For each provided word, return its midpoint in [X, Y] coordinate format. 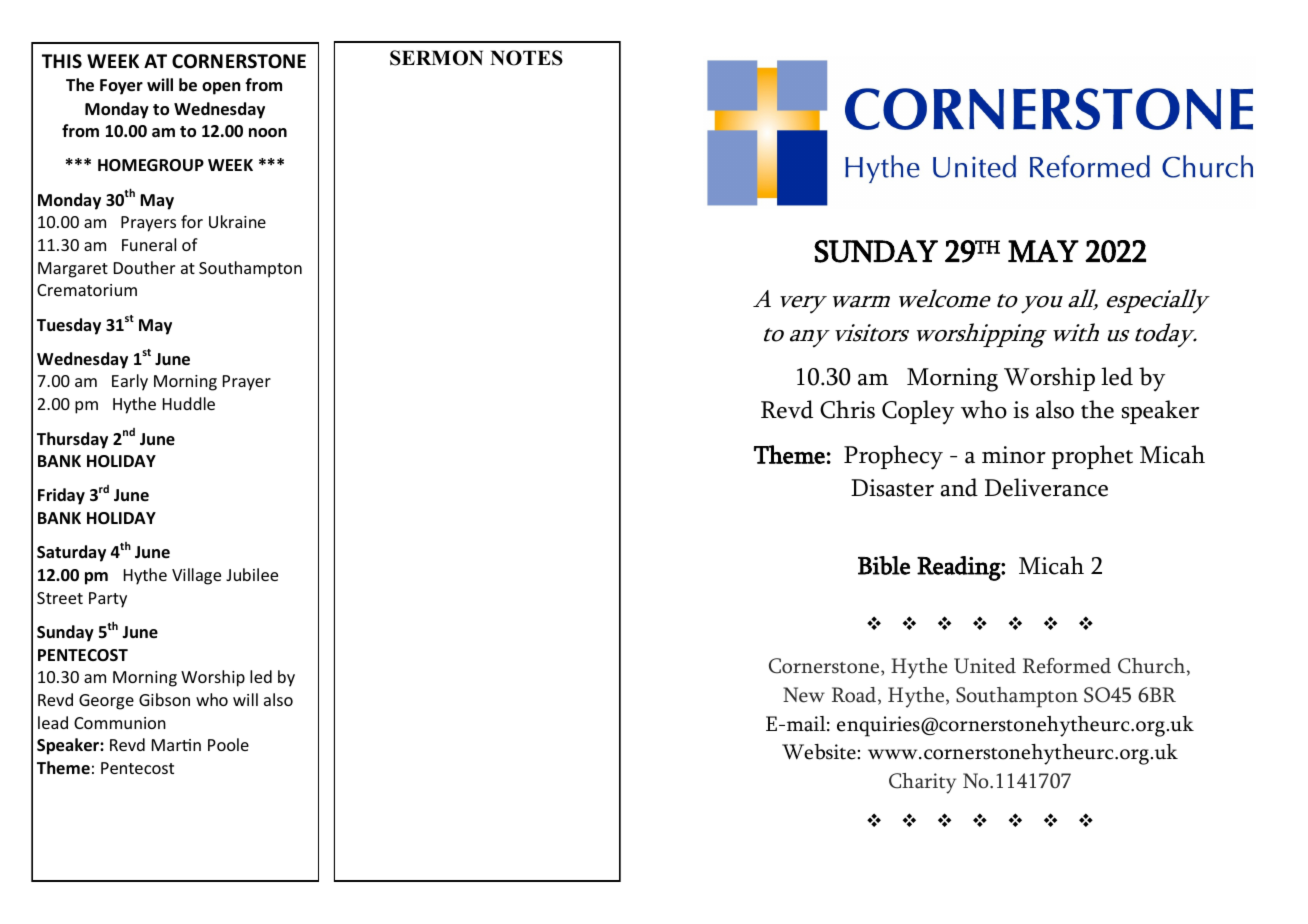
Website [819, 752]
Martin [176, 745]
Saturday [71, 553]
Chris [847, 409]
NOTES [526, 58]
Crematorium [87, 290]
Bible [884, 565]
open [221, 88]
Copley [918, 412]
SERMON [436, 58]
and [959, 487]
